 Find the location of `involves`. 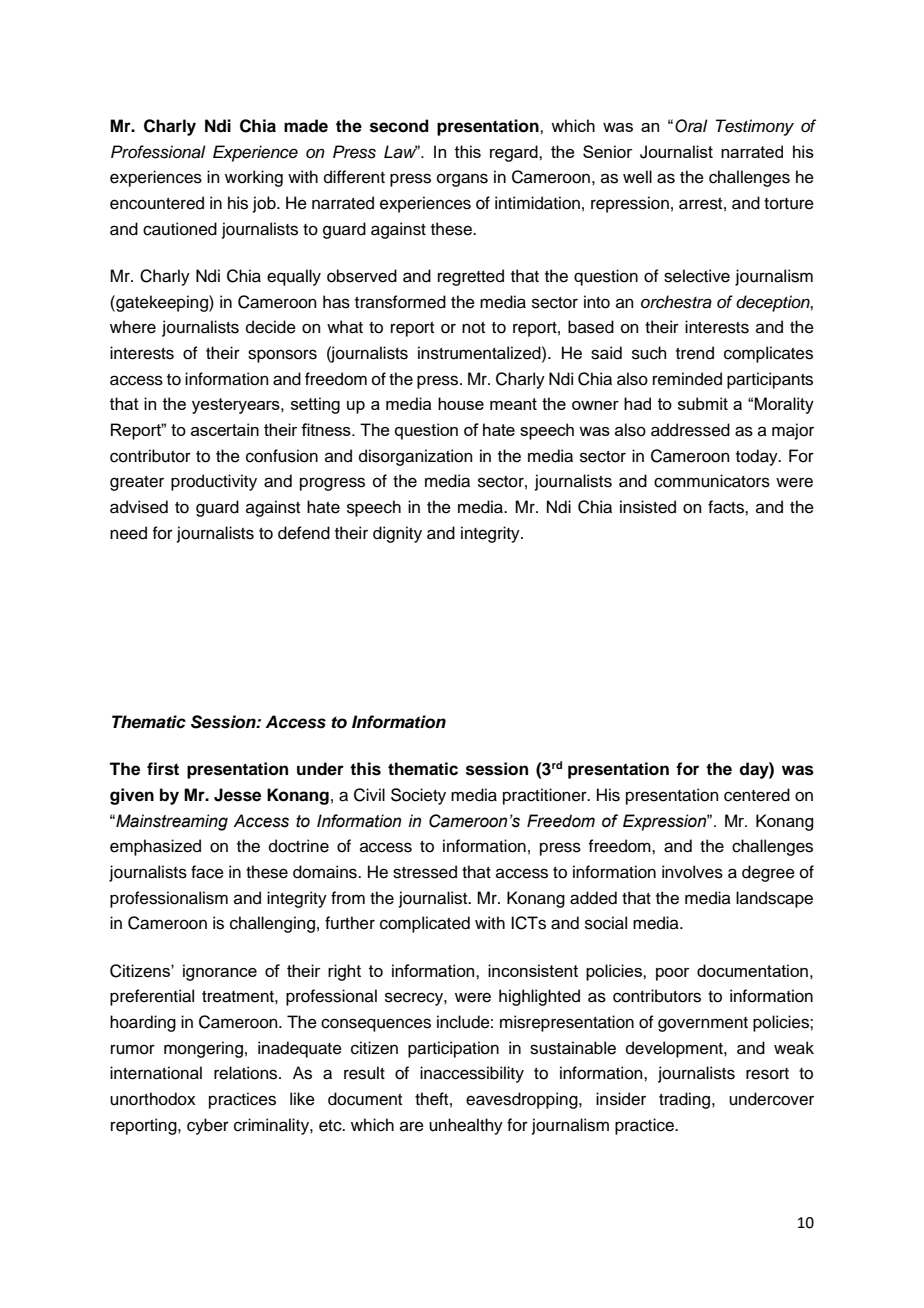

involves is located at coordinates (692, 872).
